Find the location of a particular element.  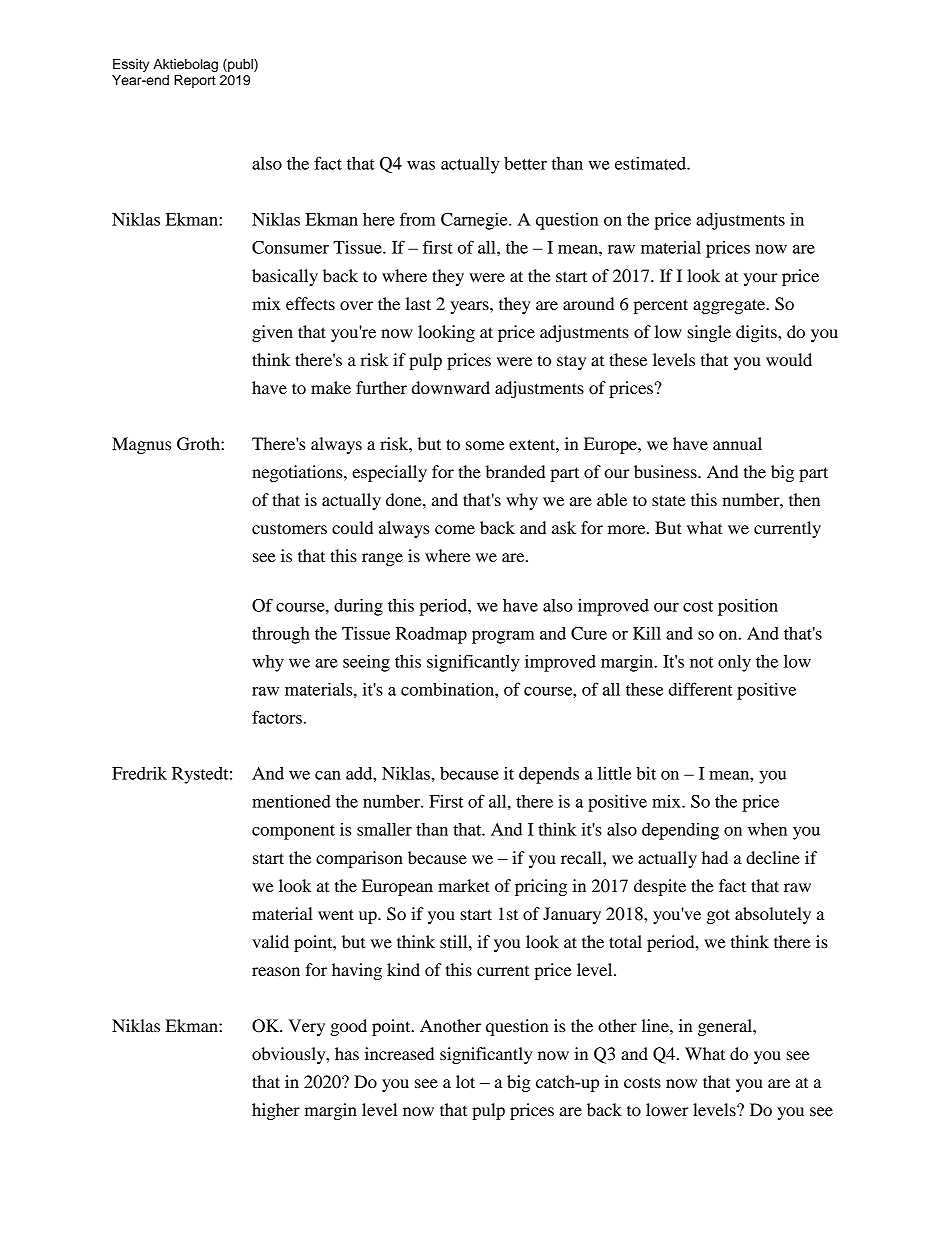

annual is located at coordinates (737, 443).
